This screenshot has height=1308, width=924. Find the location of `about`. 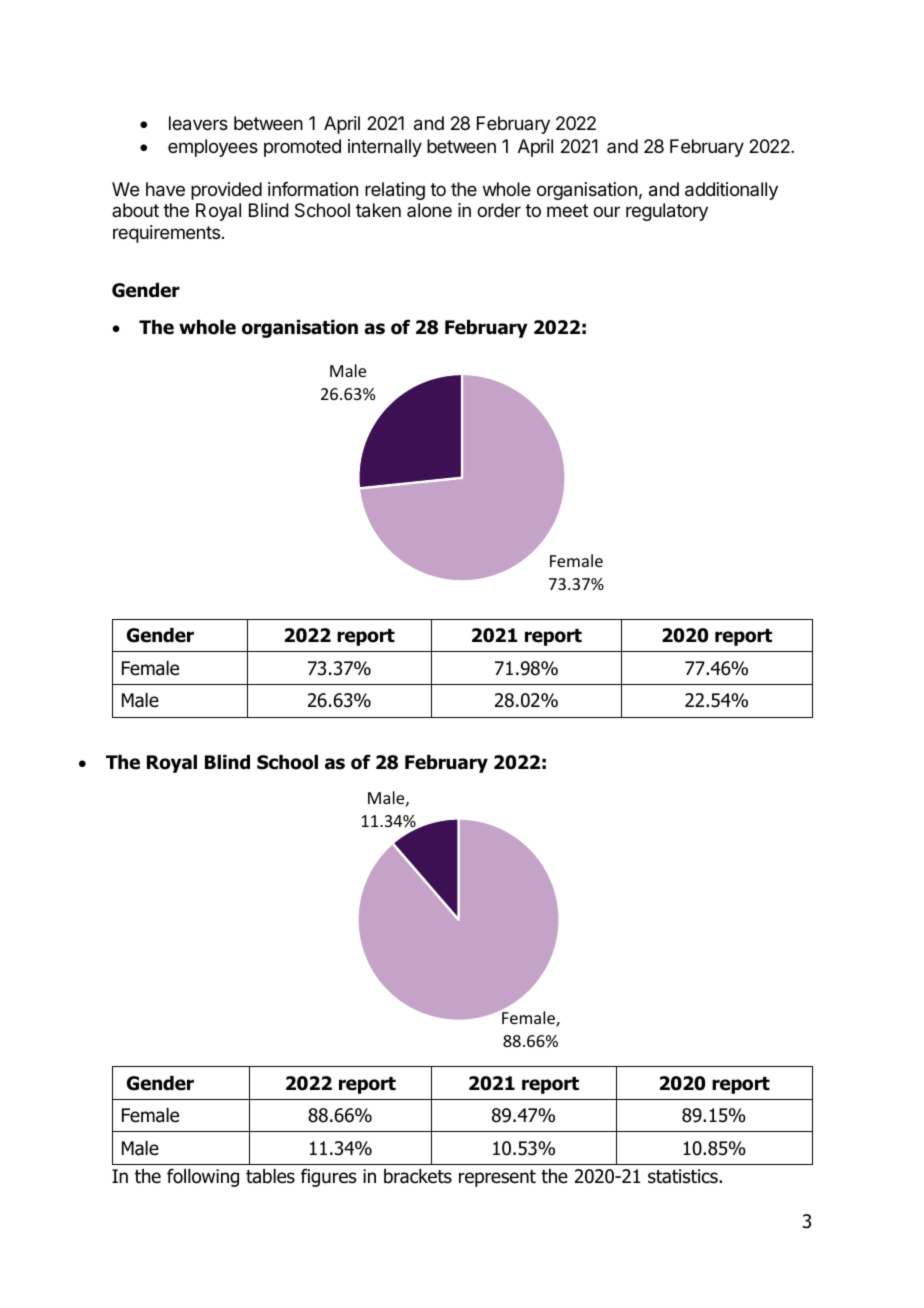

about is located at coordinates (135, 210).
